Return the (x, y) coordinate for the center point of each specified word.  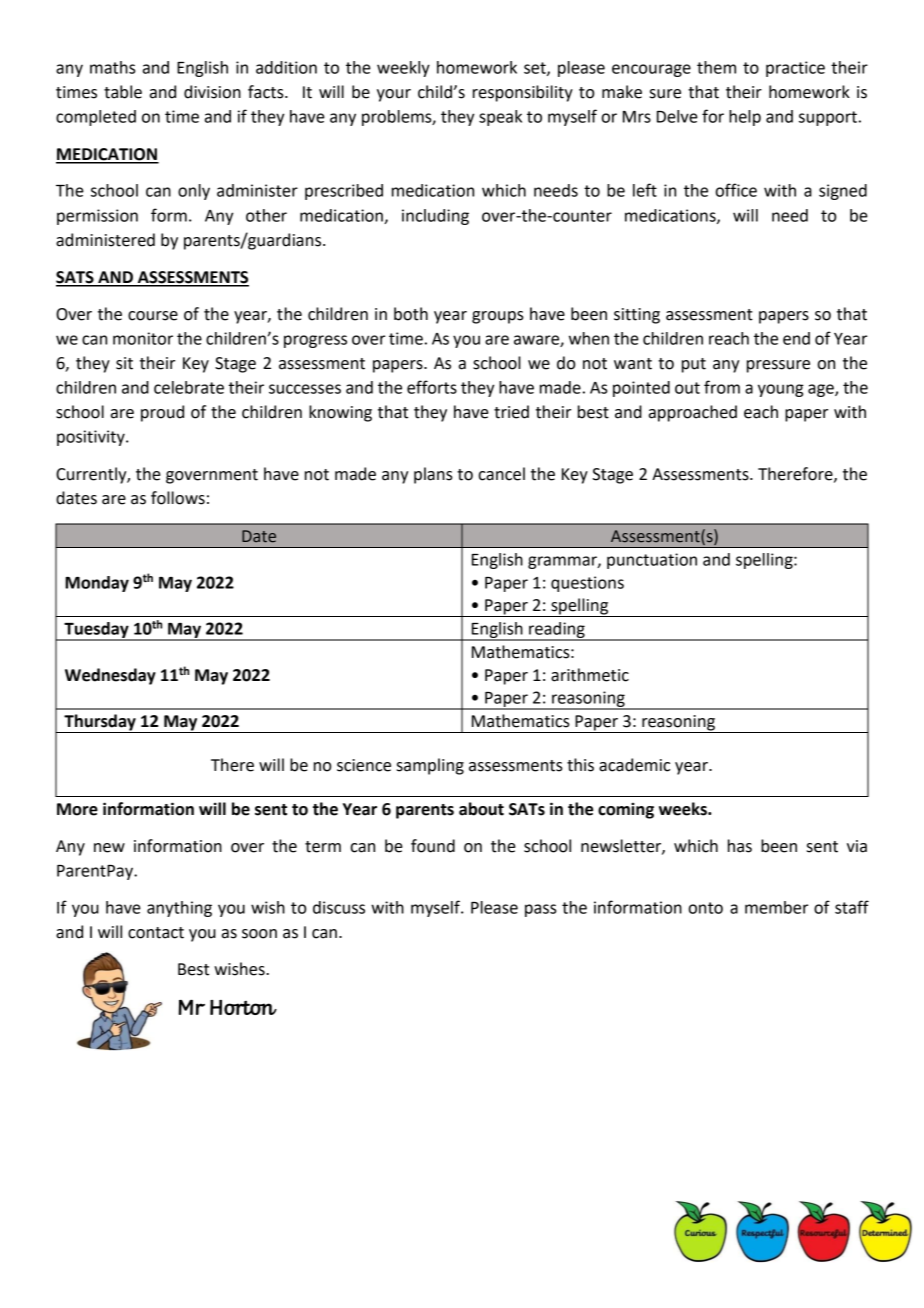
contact (156, 933)
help (745, 118)
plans (433, 475)
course (153, 316)
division (212, 92)
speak (500, 118)
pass (540, 910)
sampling (430, 766)
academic (634, 765)
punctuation (652, 561)
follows (178, 498)
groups (498, 317)
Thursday (100, 723)
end (796, 338)
